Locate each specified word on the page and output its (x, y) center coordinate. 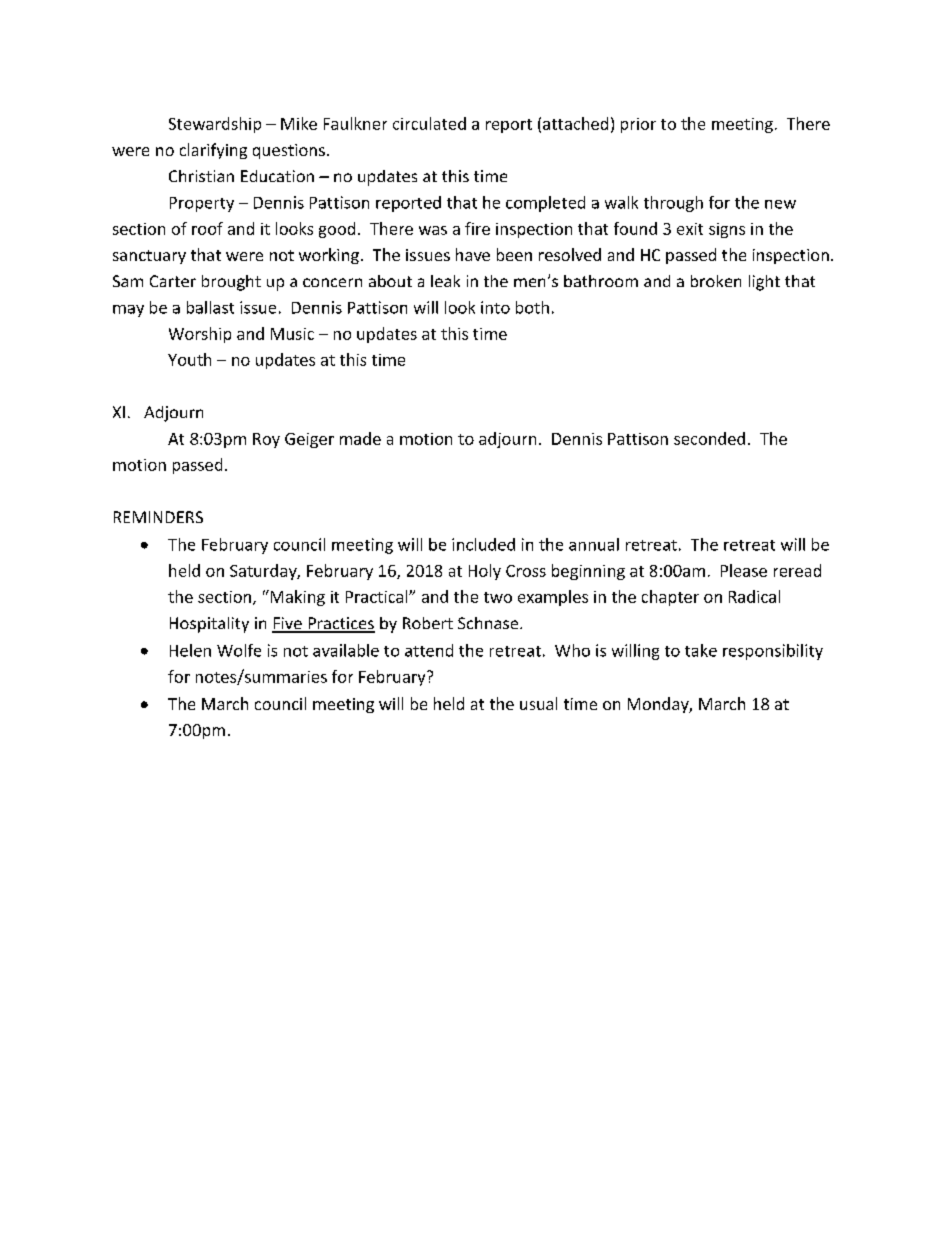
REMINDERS (158, 517)
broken (716, 281)
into (495, 307)
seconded (709, 438)
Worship (200, 335)
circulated (429, 123)
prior (638, 125)
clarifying (213, 151)
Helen (190, 650)
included (483, 544)
